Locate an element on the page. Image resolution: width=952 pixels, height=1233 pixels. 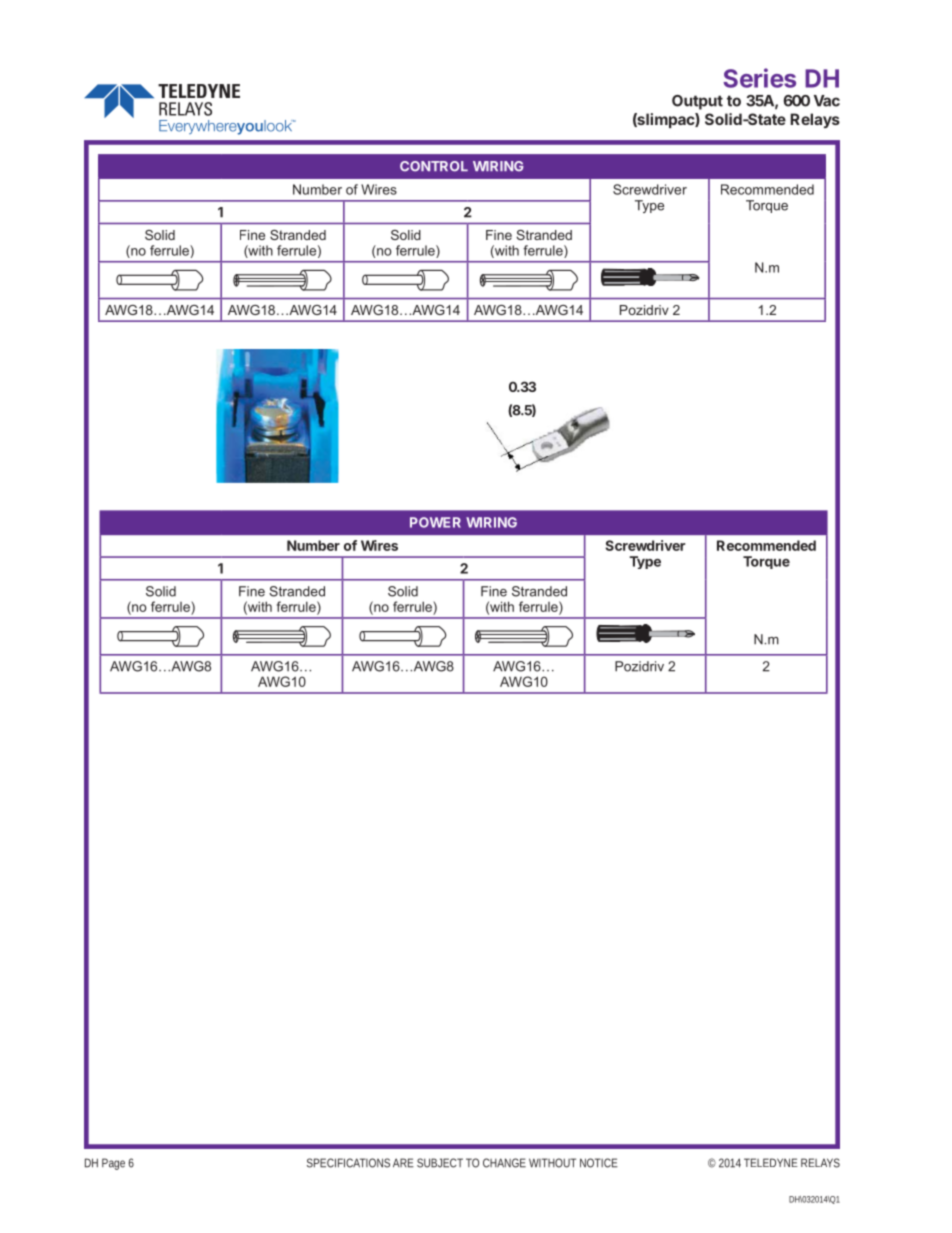
SPECIFICATIONS is located at coordinates (348, 1163).
